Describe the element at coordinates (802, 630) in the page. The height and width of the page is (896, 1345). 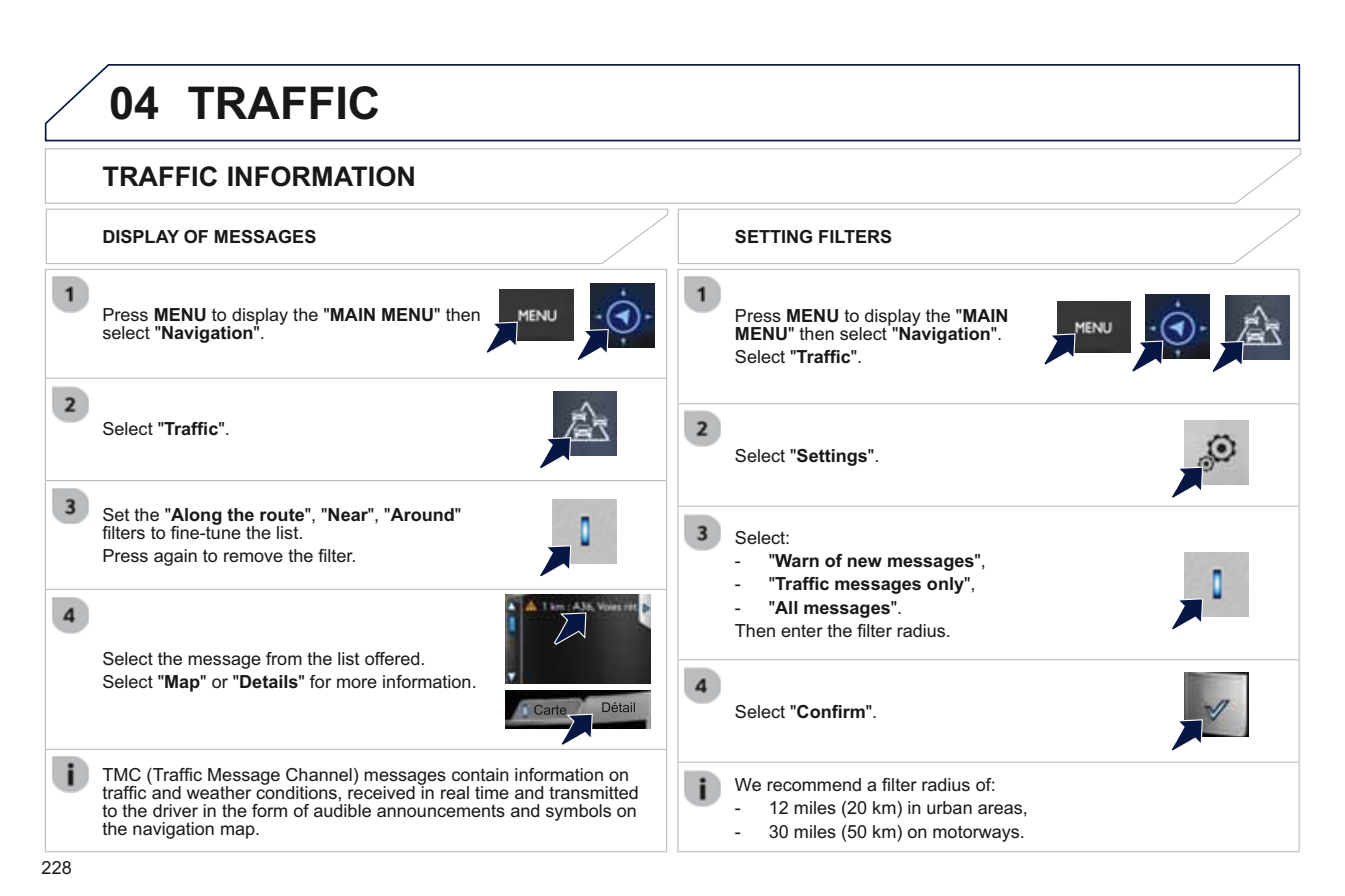
I see `enter` at that location.
